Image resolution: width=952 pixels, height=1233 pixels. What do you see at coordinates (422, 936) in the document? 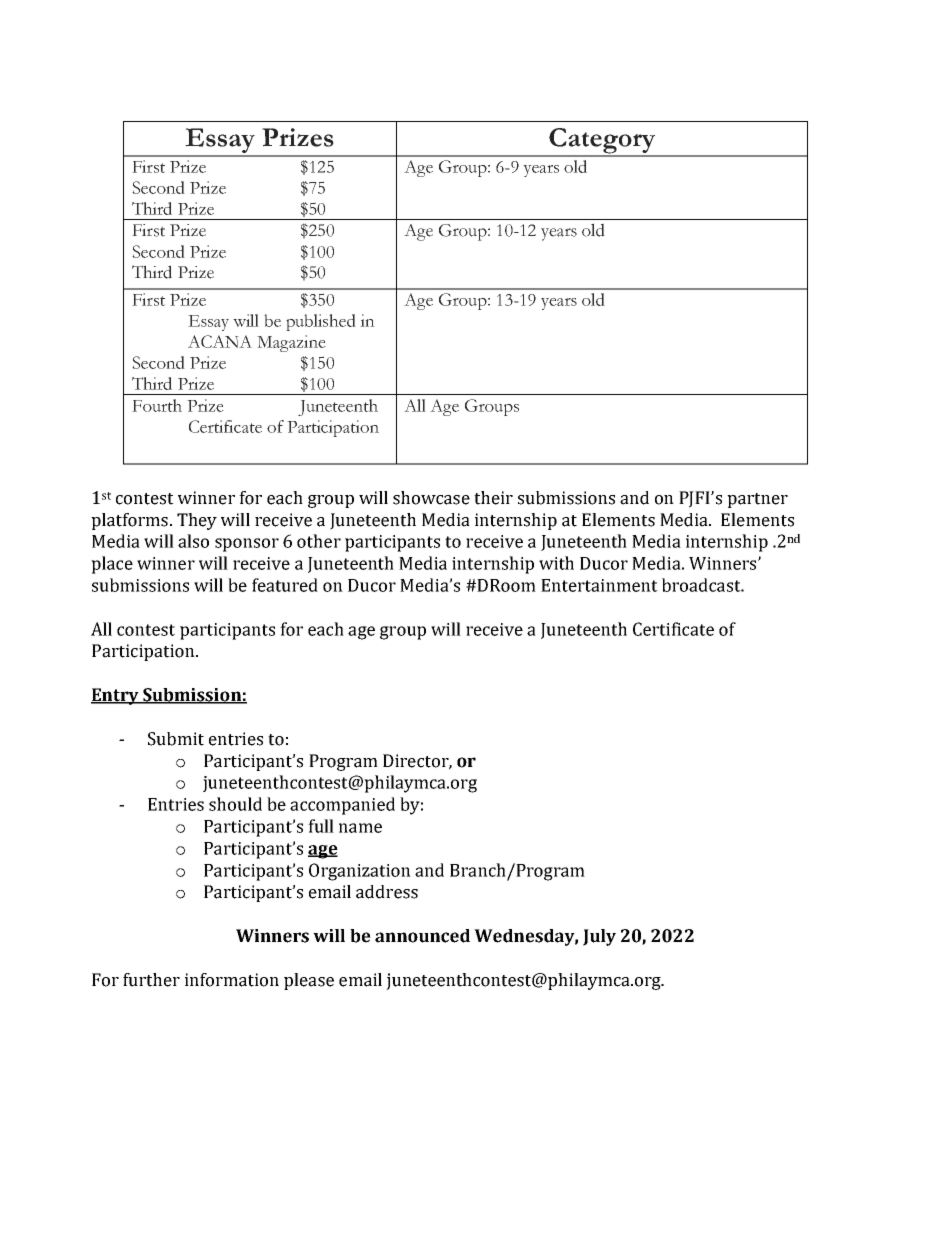
I see `announced` at bounding box center [422, 936].
